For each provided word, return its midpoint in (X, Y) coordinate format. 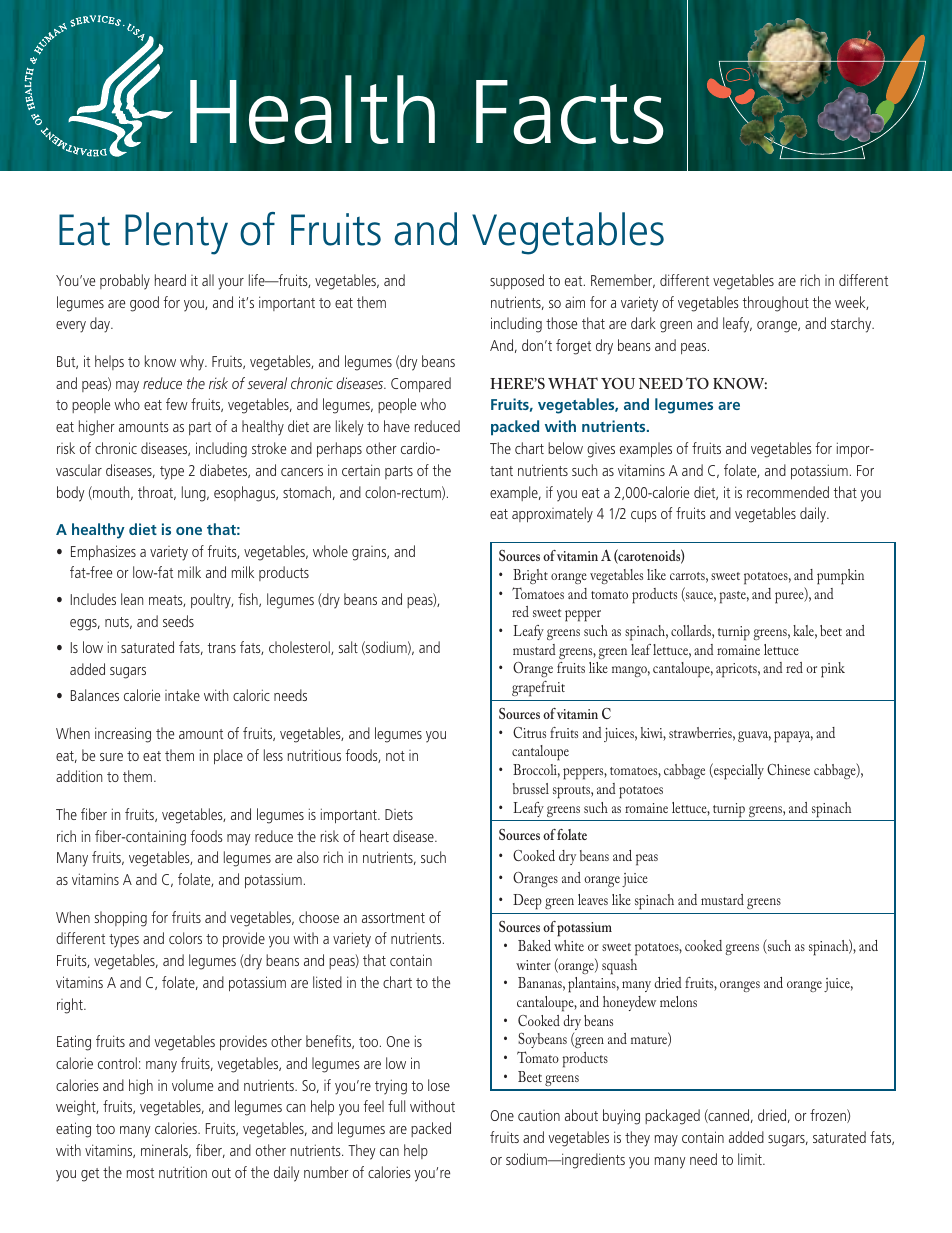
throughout (776, 304)
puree (790, 598)
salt (348, 647)
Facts (570, 112)
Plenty (176, 233)
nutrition (183, 1172)
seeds (178, 621)
